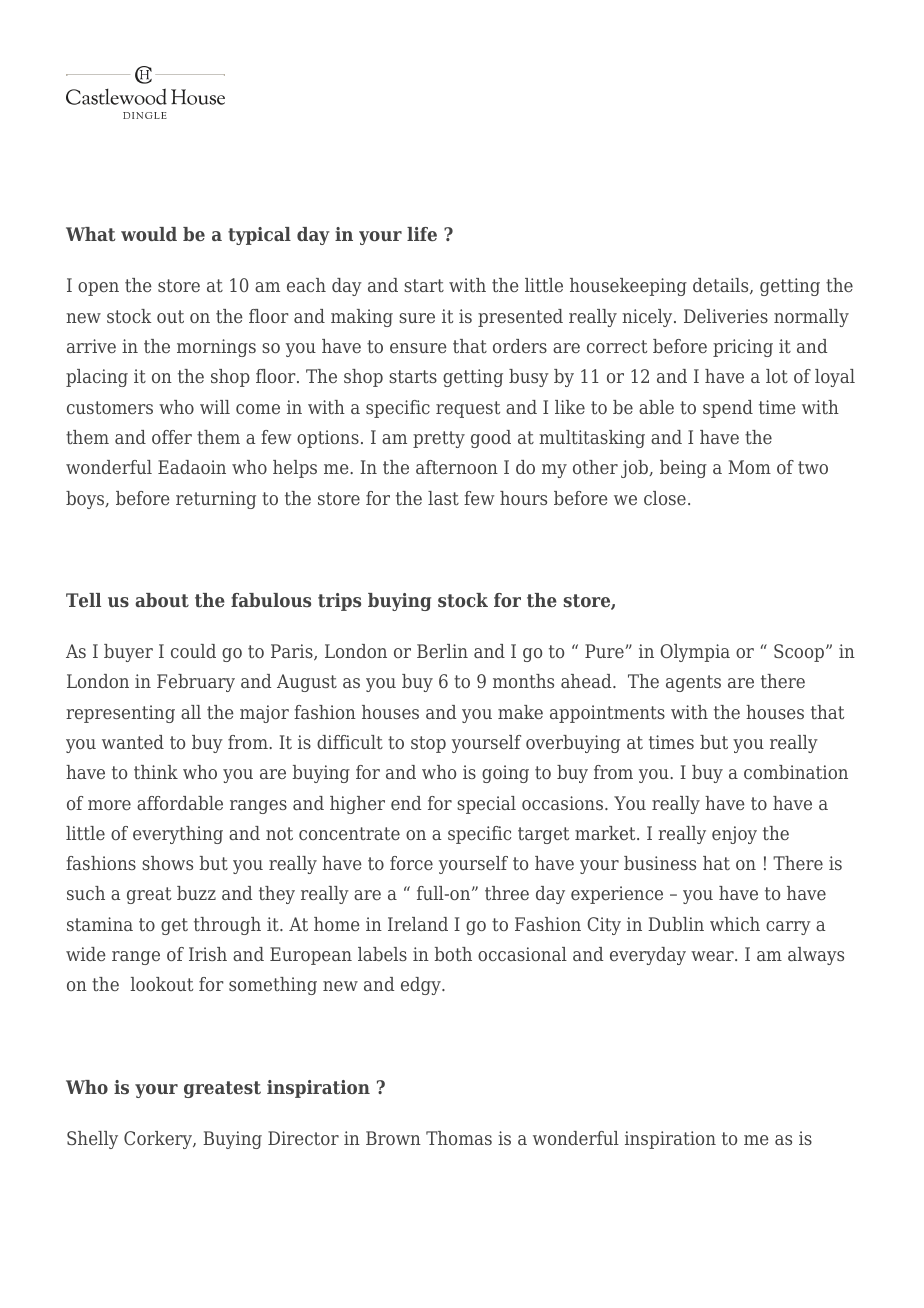 Image resolution: width=924 pixels, height=1308 pixels. Describe the element at coordinates (459, 1138) in the screenshot. I see `Thomas` at that location.
